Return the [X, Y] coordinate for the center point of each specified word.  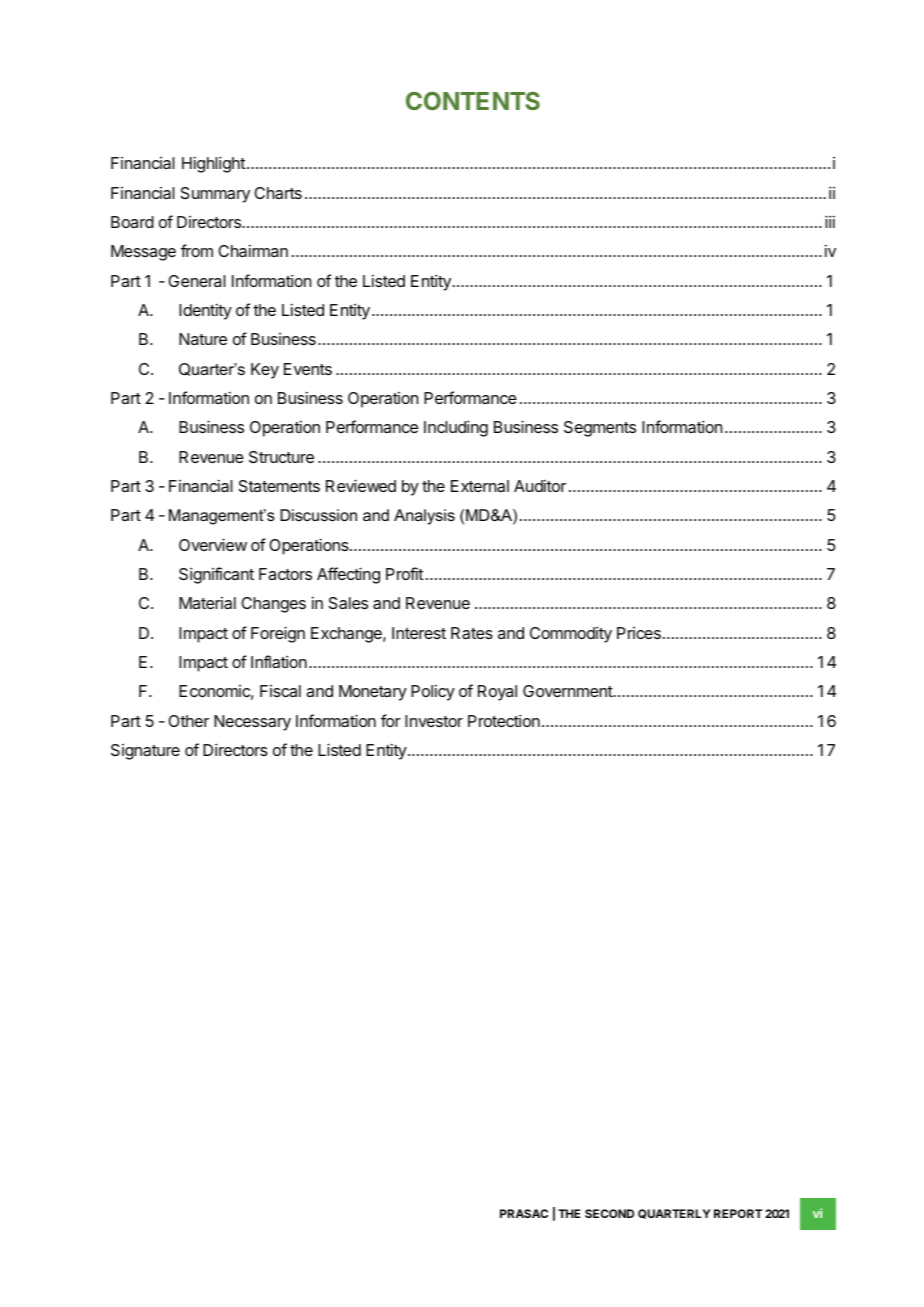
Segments [600, 429]
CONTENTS [473, 101]
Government [568, 691]
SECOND [609, 1213]
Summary [215, 195]
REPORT [738, 1213]
